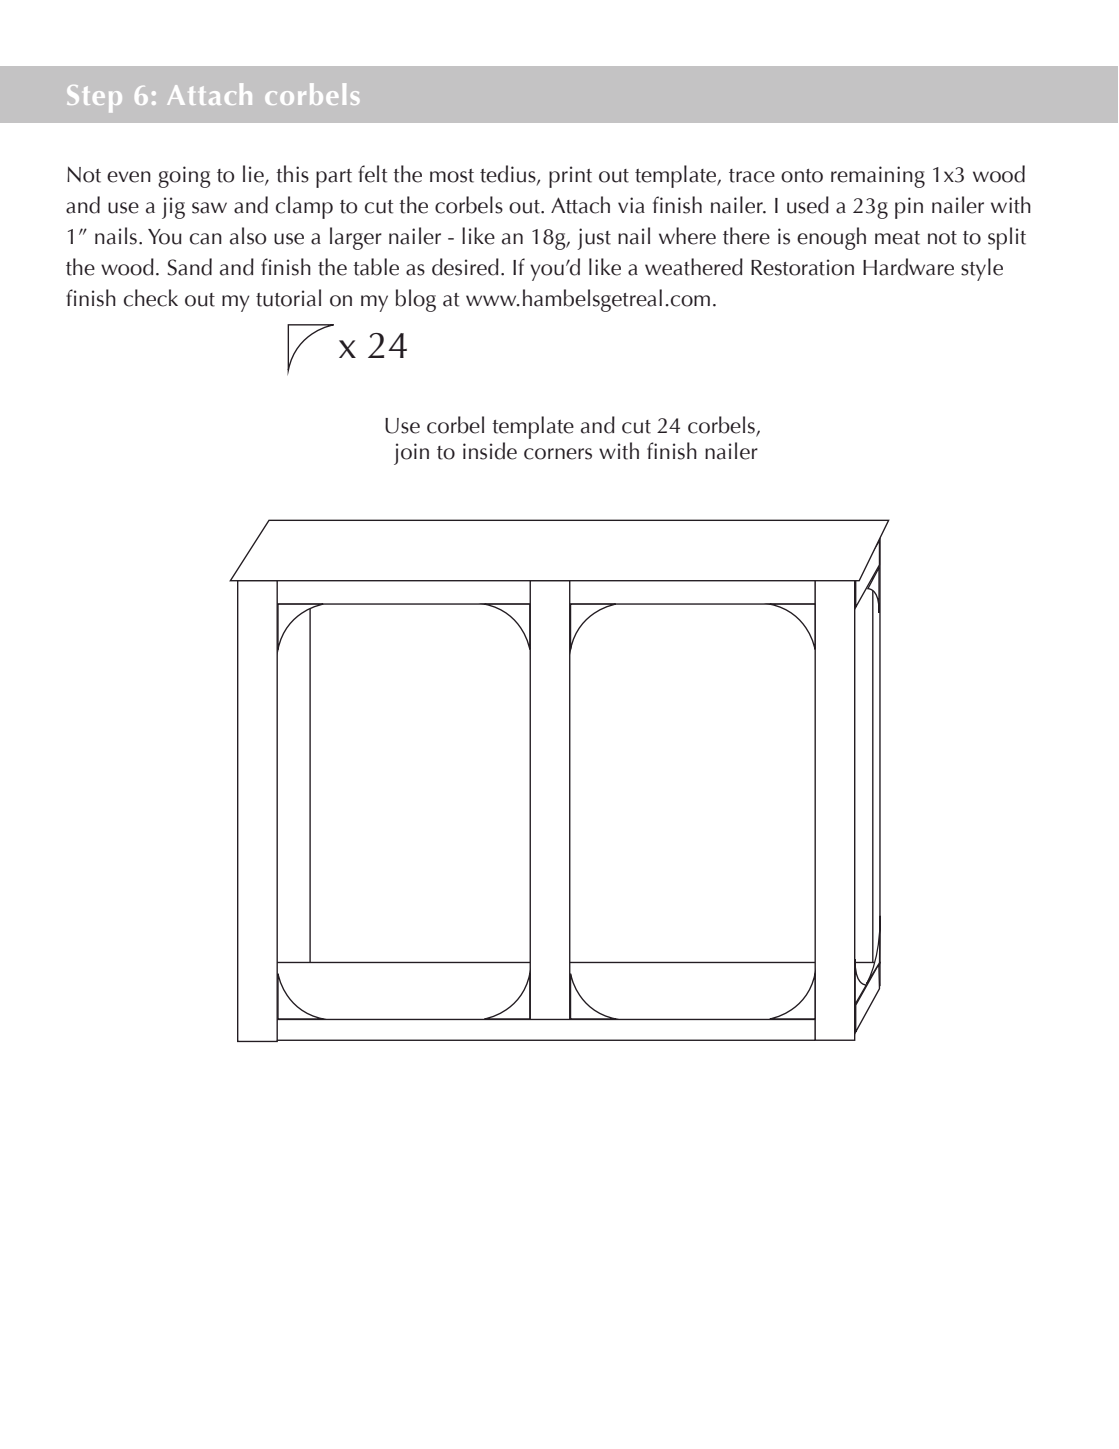 The image size is (1119, 1449). Describe the element at coordinates (416, 300) in the screenshot. I see `blog` at that location.
